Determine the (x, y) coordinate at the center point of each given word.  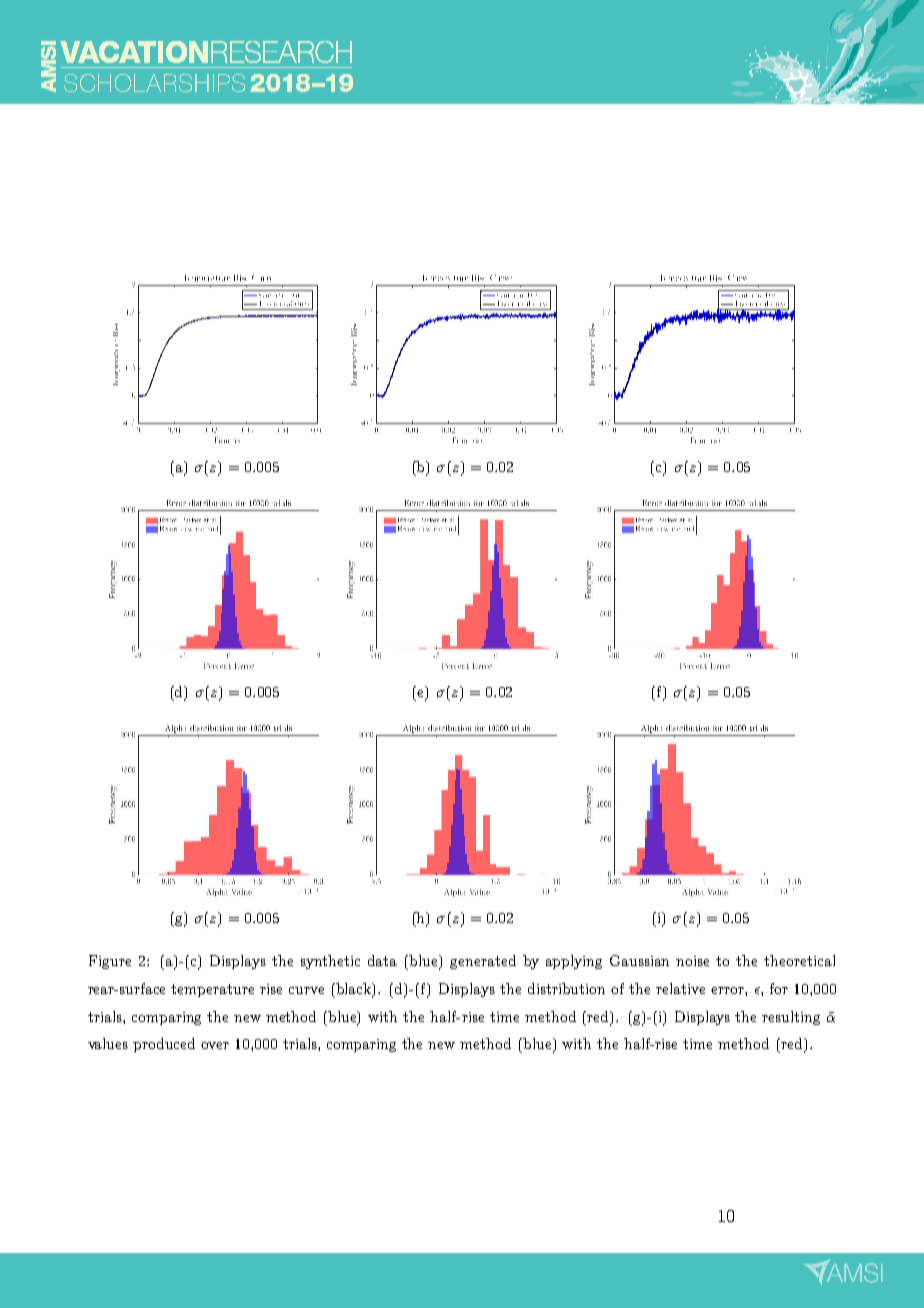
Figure (110, 962)
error (728, 990)
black (355, 989)
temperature (212, 990)
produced (164, 1045)
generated (483, 962)
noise (692, 961)
